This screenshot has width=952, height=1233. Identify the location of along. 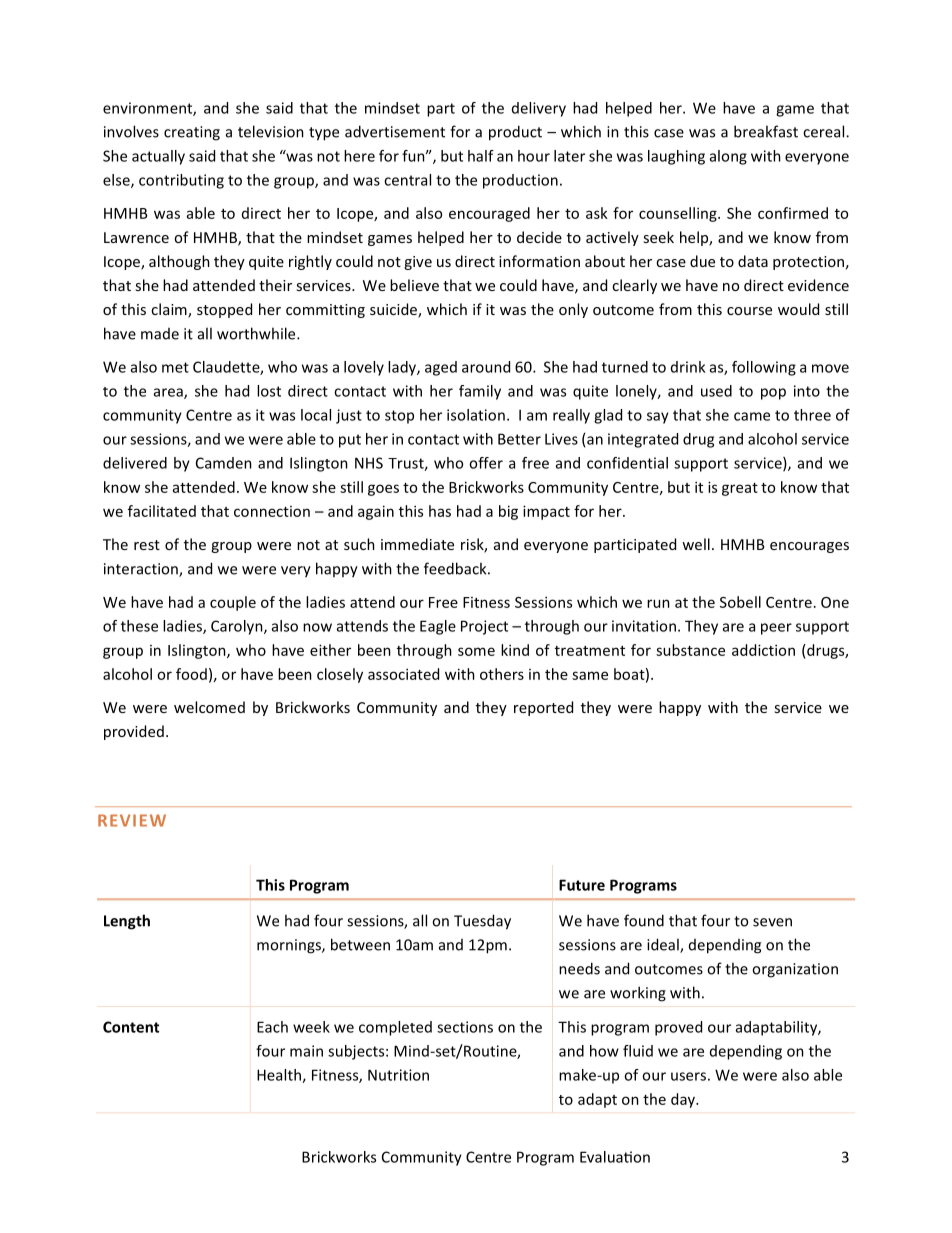
(728, 157).
